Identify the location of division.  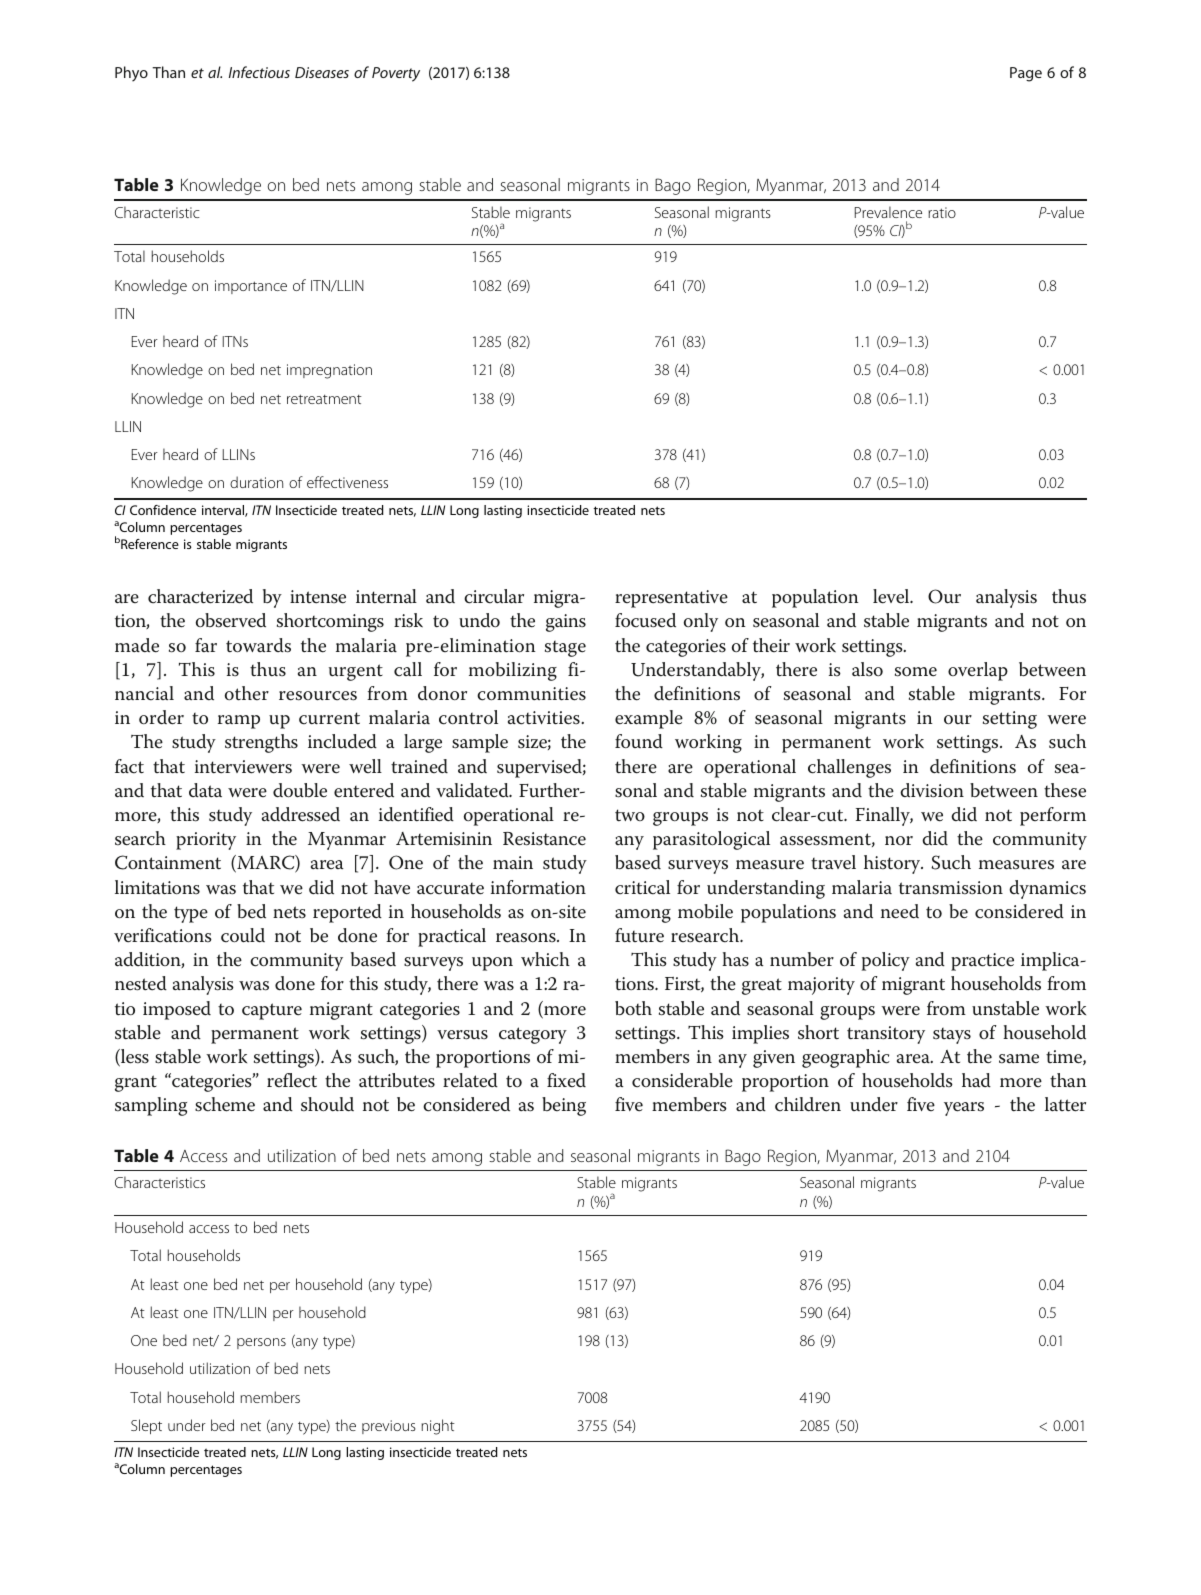
(932, 790).
